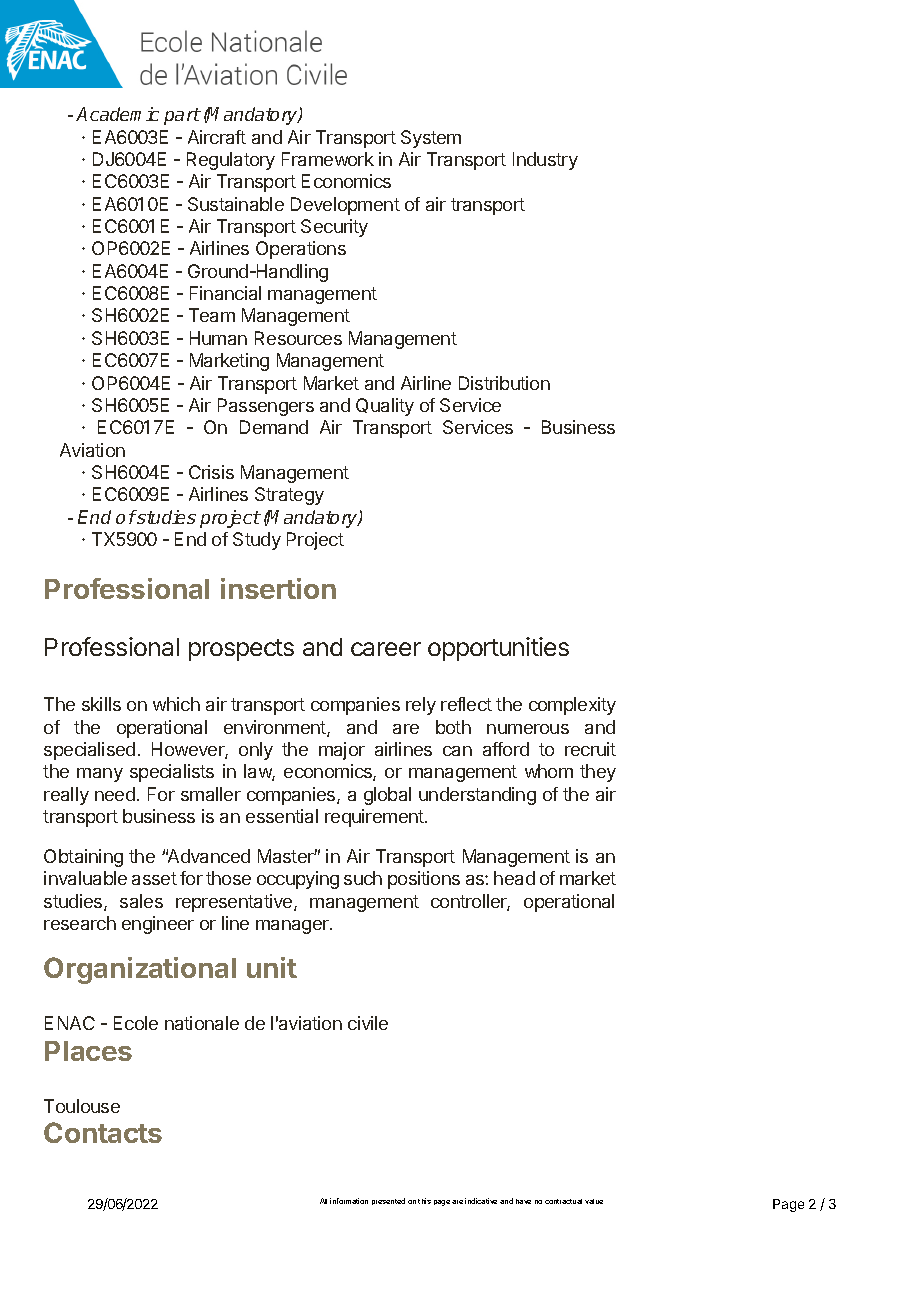 The height and width of the screenshot is (1308, 924). I want to click on Contacts, so click(103, 1132).
